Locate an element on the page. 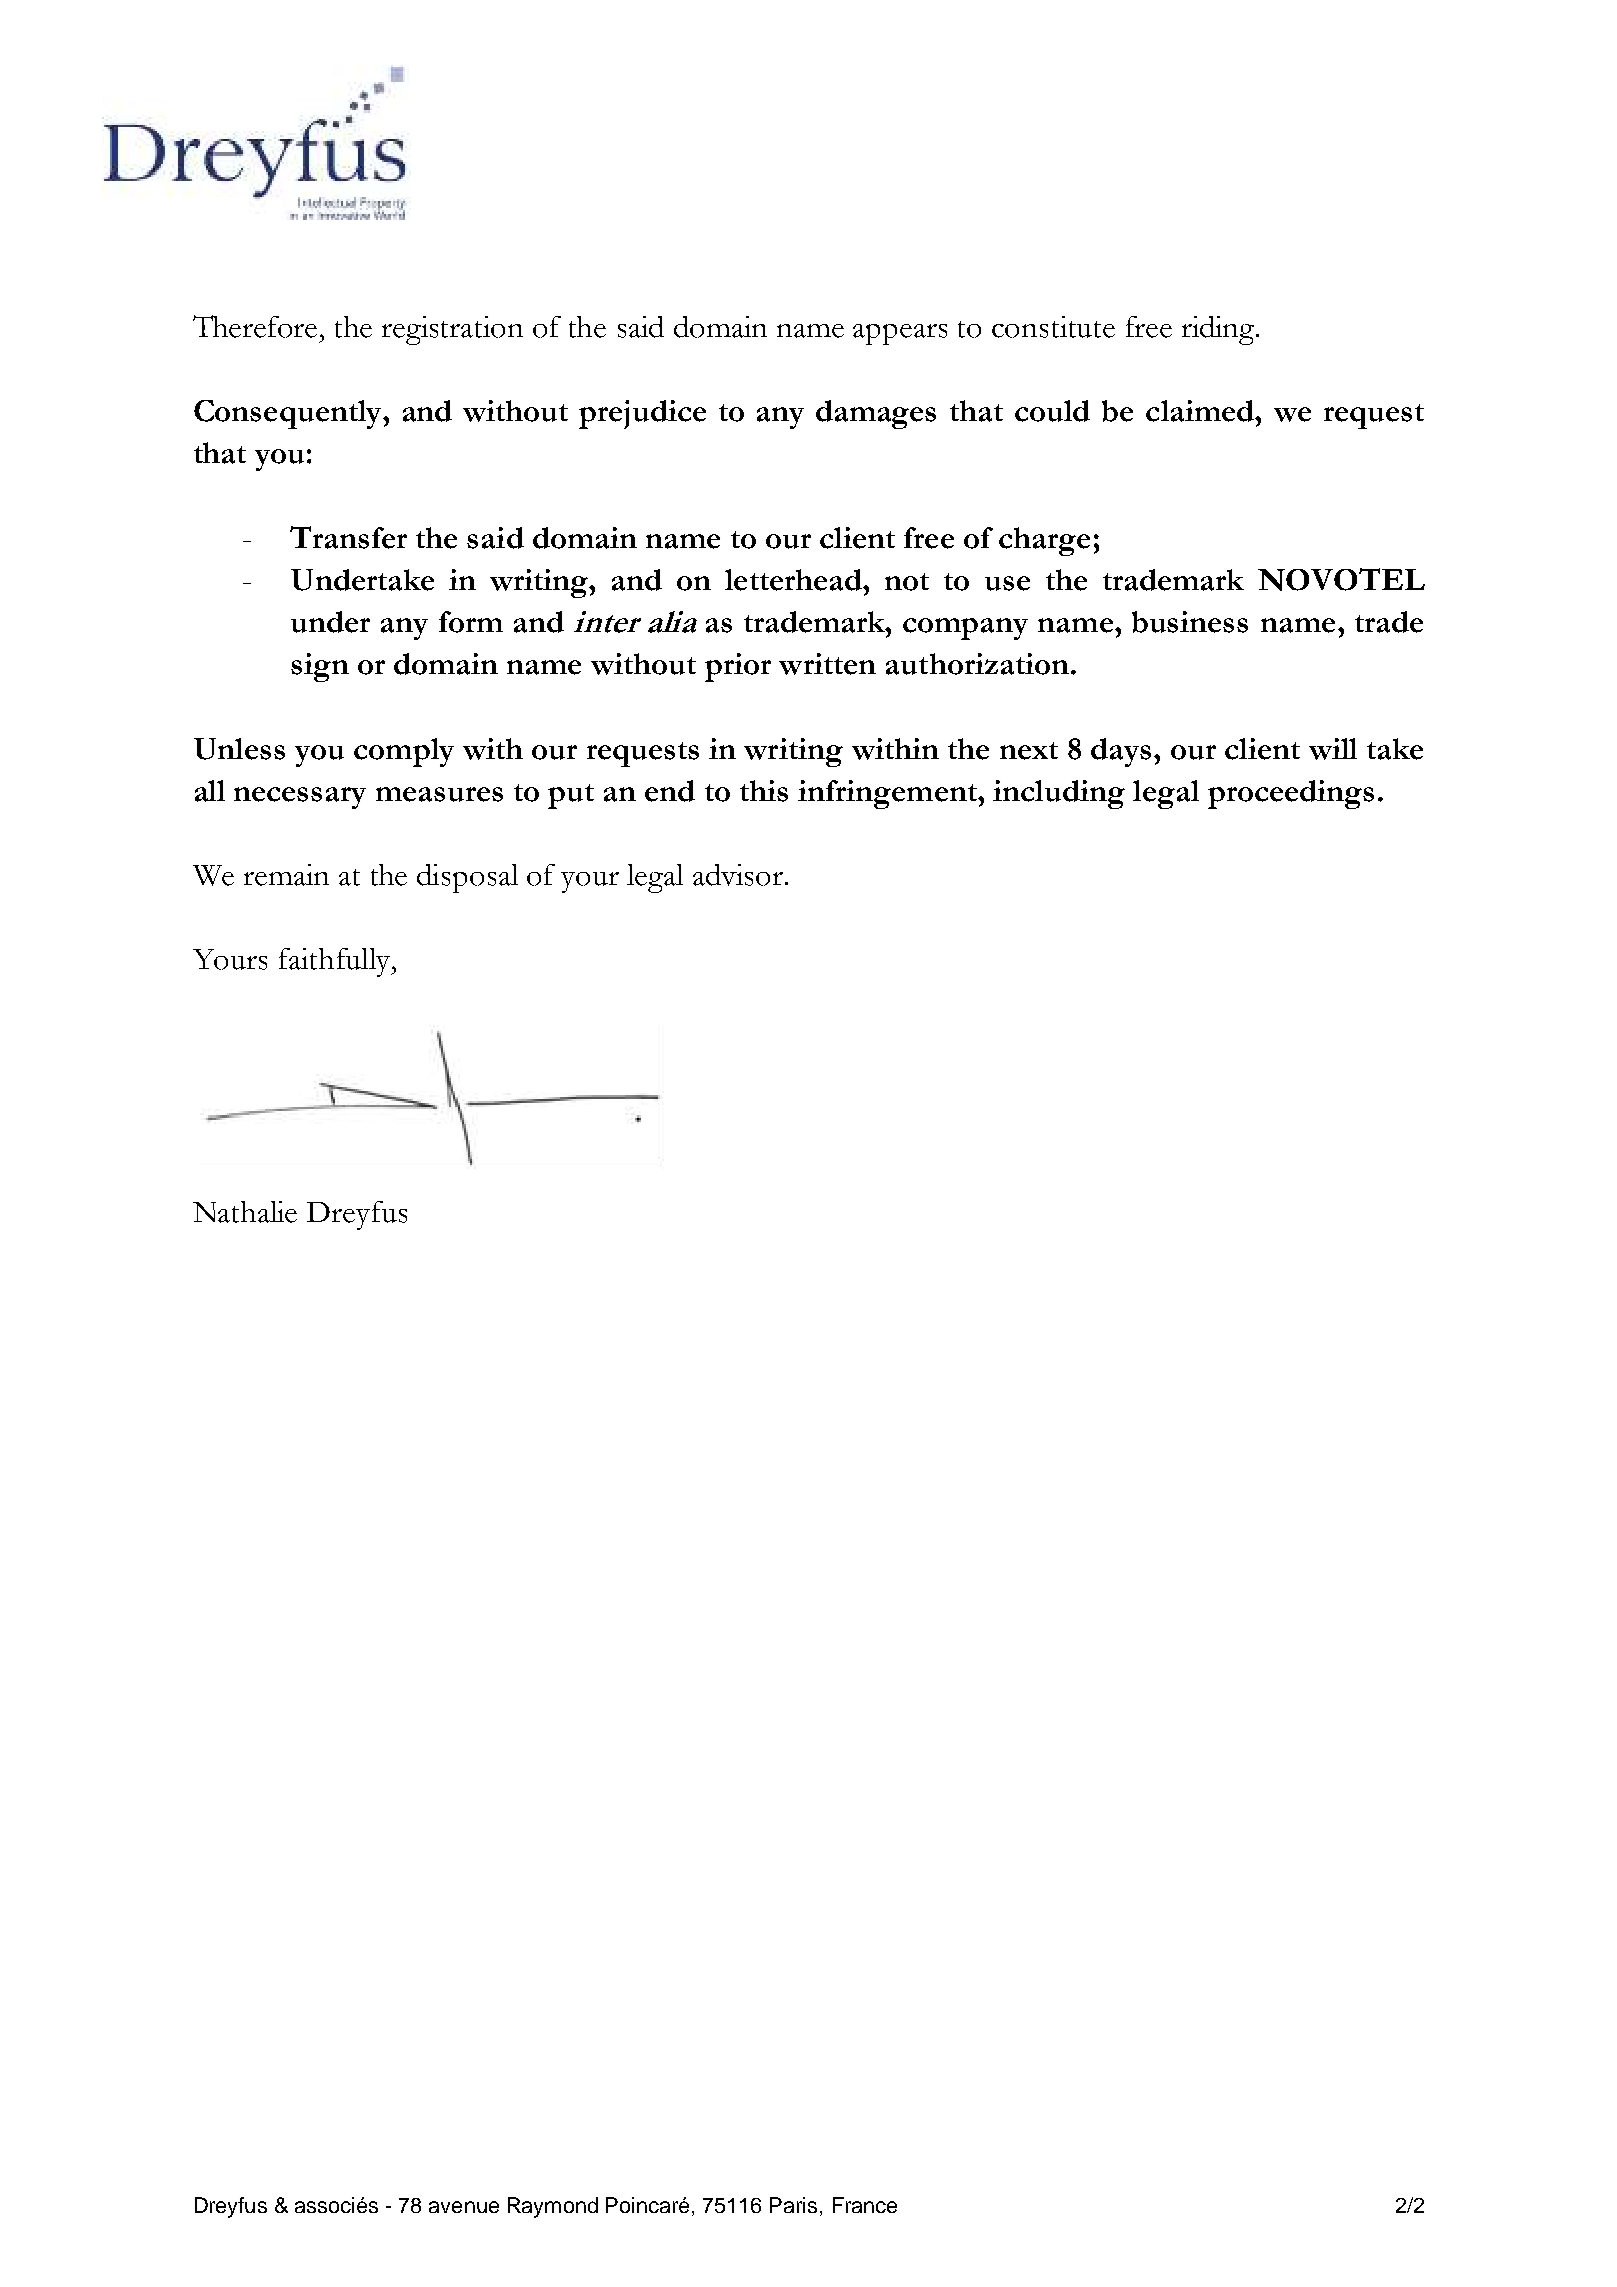 This document has width=1617, height=2287. damages is located at coordinates (876, 414).
